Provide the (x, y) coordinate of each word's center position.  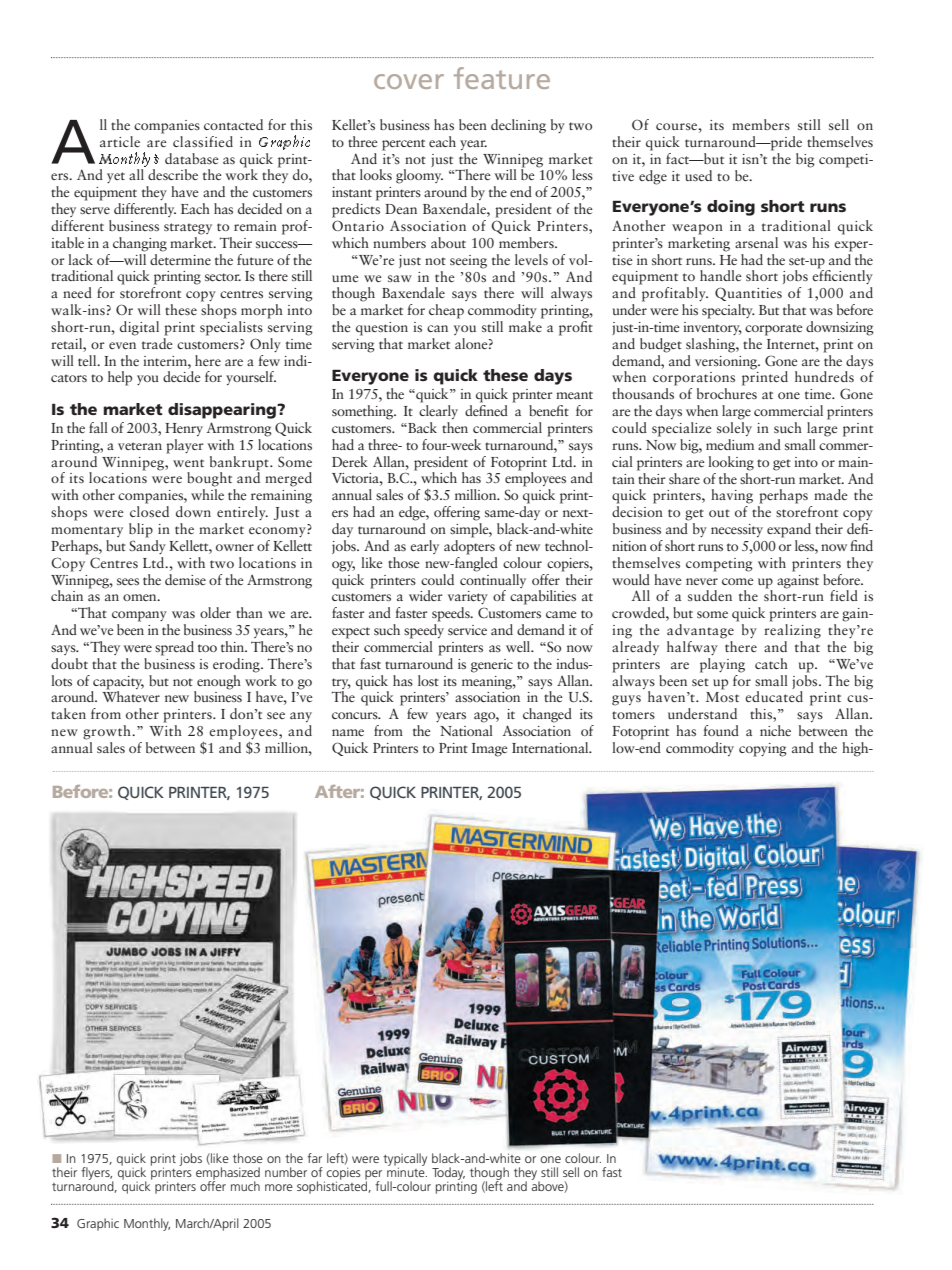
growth (108, 732)
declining (518, 126)
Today (448, 1174)
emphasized (228, 1174)
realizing (792, 631)
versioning (727, 363)
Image (490, 750)
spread (174, 648)
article (120, 141)
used (698, 175)
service (467, 630)
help (120, 378)
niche (775, 730)
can (437, 328)
